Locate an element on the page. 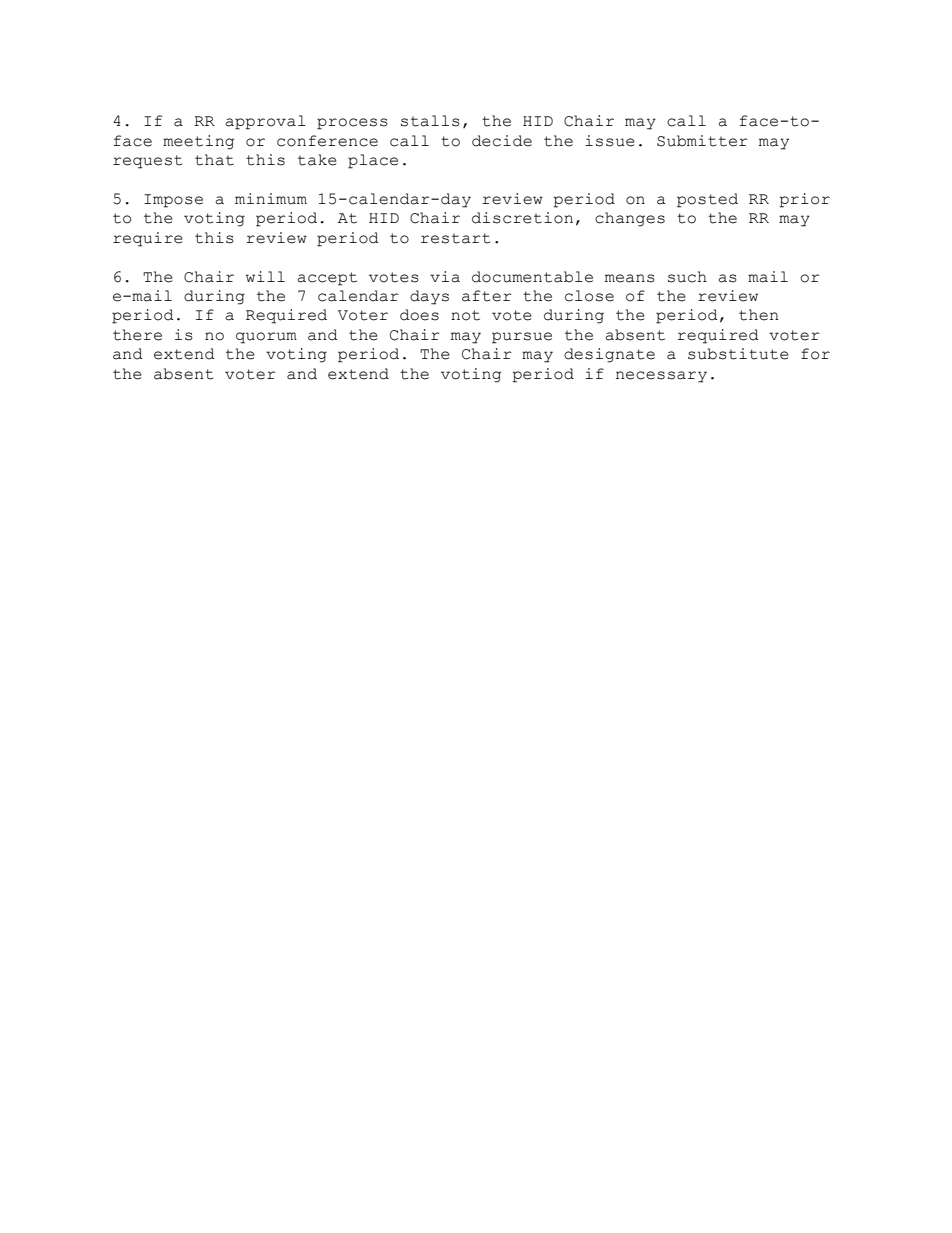 The width and height of the page is (952, 1233). Submitter is located at coordinates (702, 141).
